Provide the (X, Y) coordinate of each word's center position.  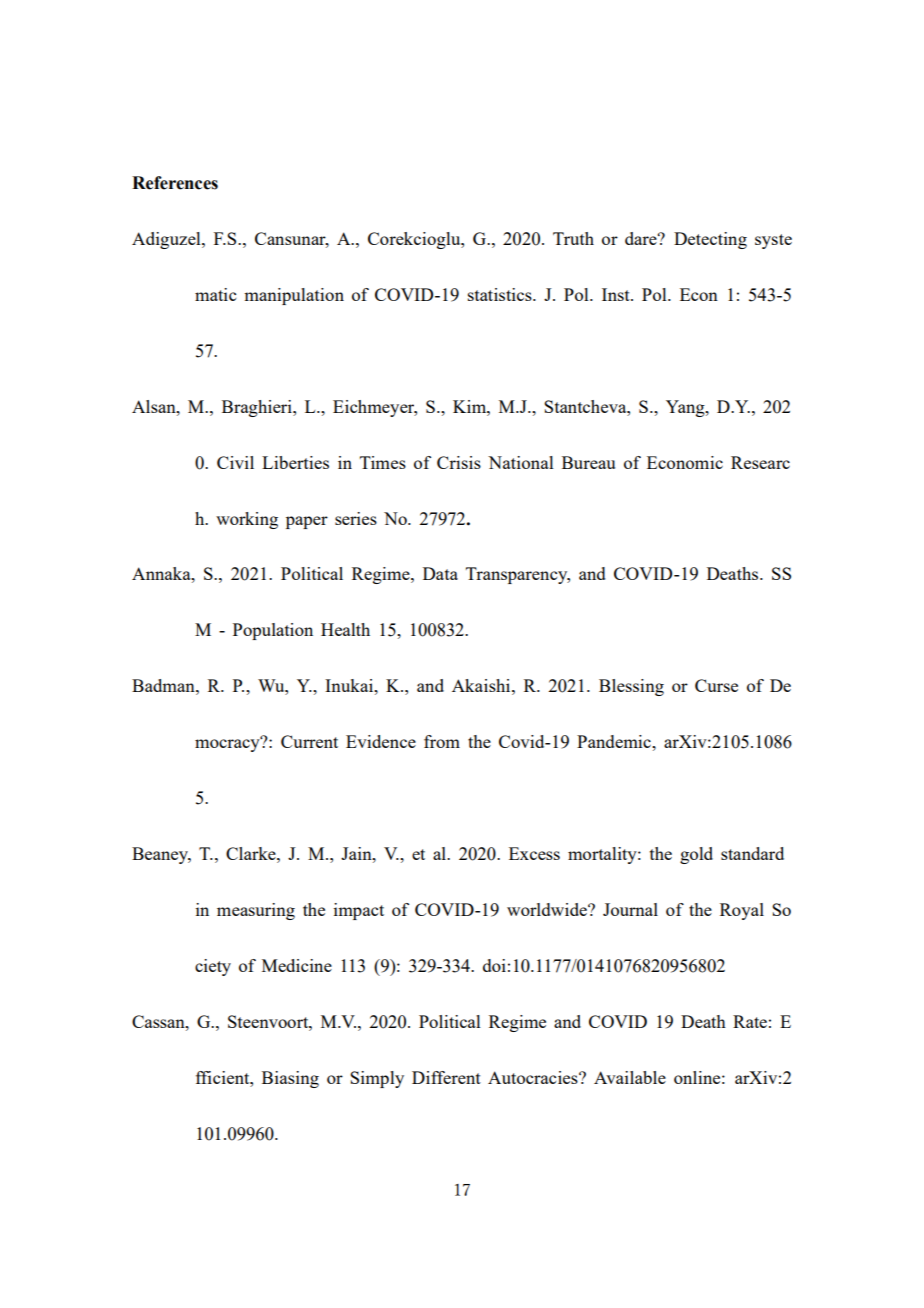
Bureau (588, 462)
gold (696, 855)
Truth (573, 238)
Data (440, 573)
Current (309, 741)
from (442, 741)
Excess (534, 853)
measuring (256, 911)
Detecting (710, 240)
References (175, 183)
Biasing (290, 1079)
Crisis (459, 462)
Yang (686, 408)
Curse (716, 685)
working (247, 520)
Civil (235, 462)
